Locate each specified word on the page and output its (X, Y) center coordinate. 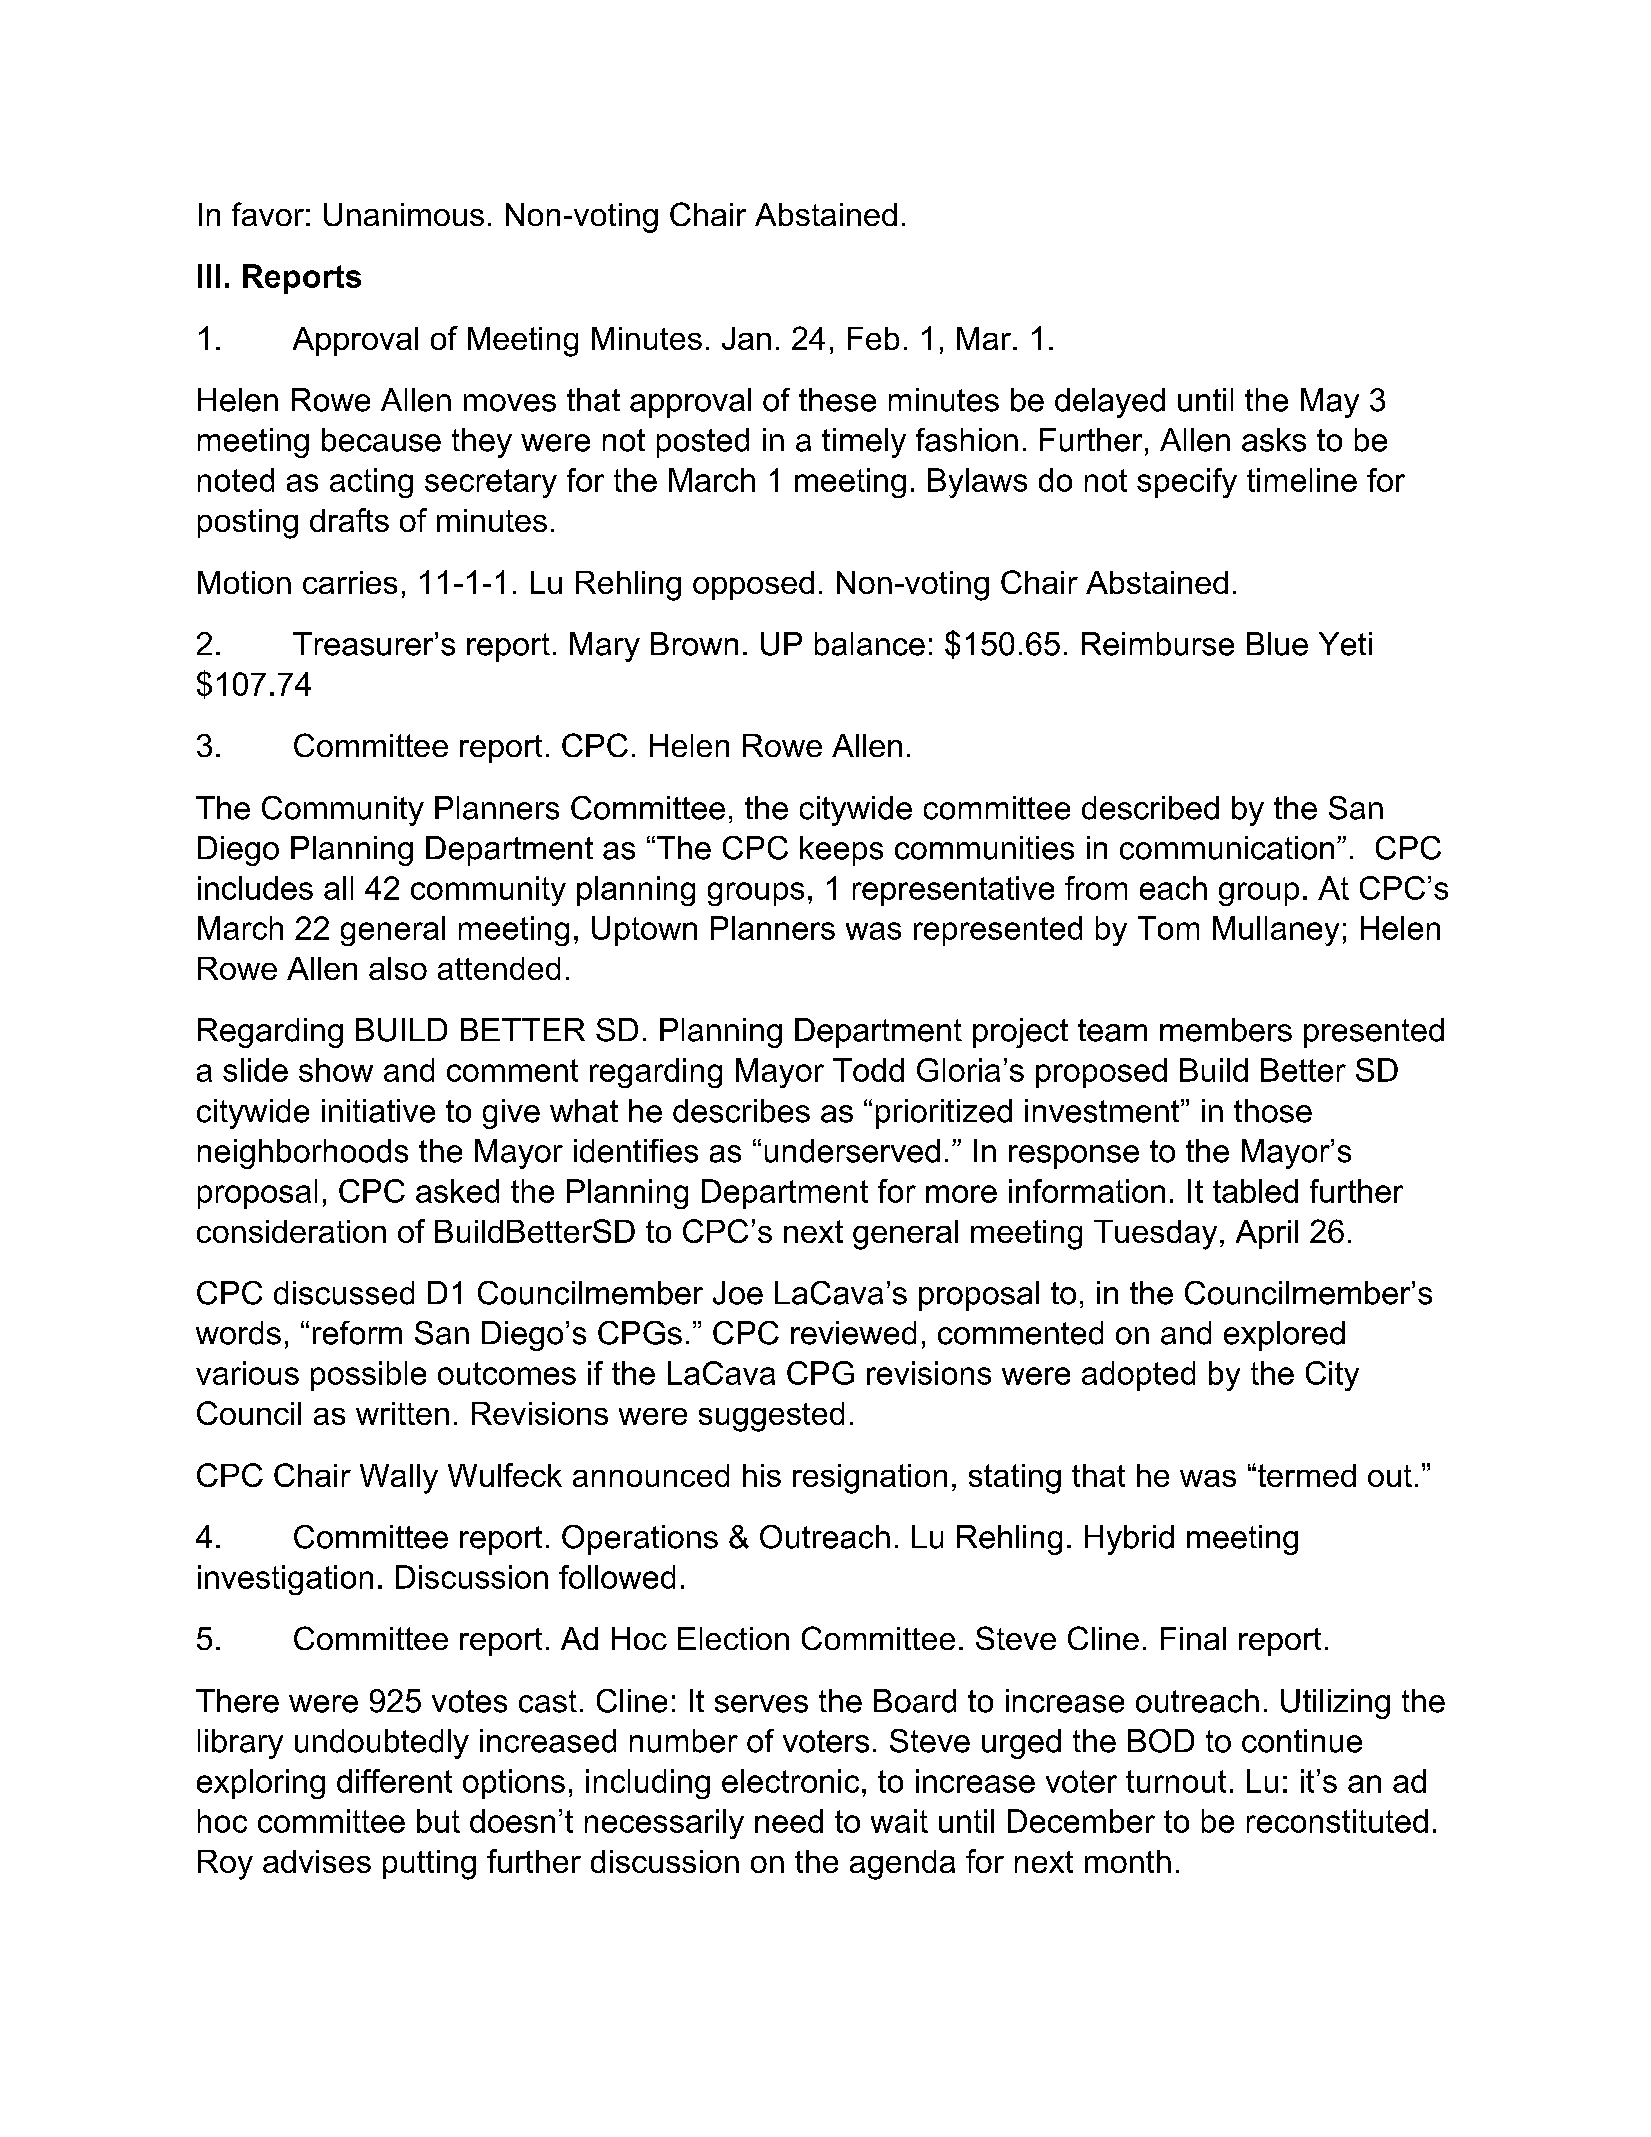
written (402, 1413)
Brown (694, 644)
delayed (1110, 403)
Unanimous (404, 214)
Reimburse (1158, 644)
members (1226, 1030)
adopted (1138, 1376)
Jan (746, 338)
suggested (771, 1417)
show (336, 1070)
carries (350, 582)
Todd (868, 1070)
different (394, 1781)
